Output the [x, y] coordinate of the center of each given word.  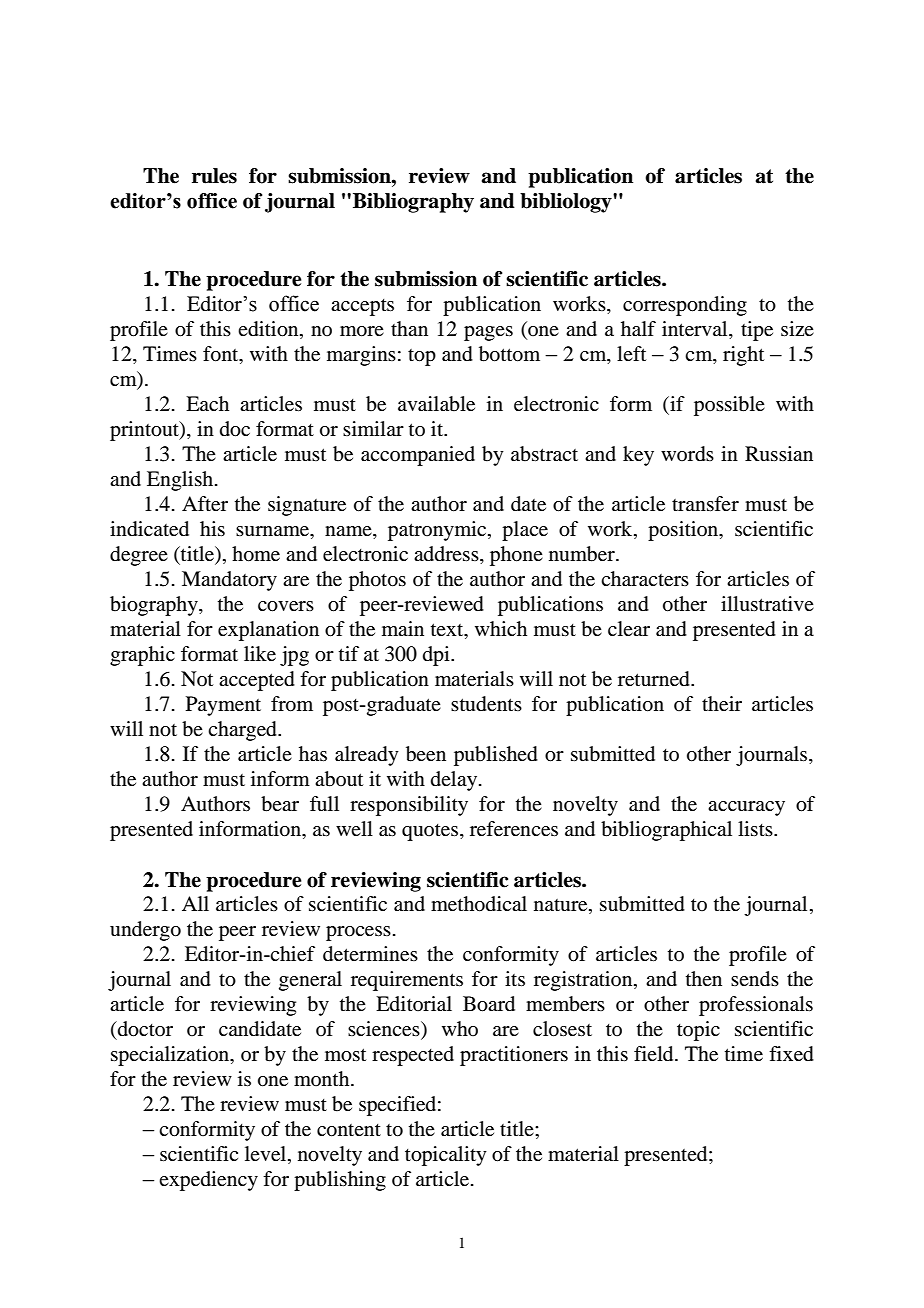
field [655, 1054]
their [722, 703]
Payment [223, 706]
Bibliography [413, 203]
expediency [208, 1181]
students [486, 704]
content [349, 1130]
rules [214, 176]
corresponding [685, 306]
